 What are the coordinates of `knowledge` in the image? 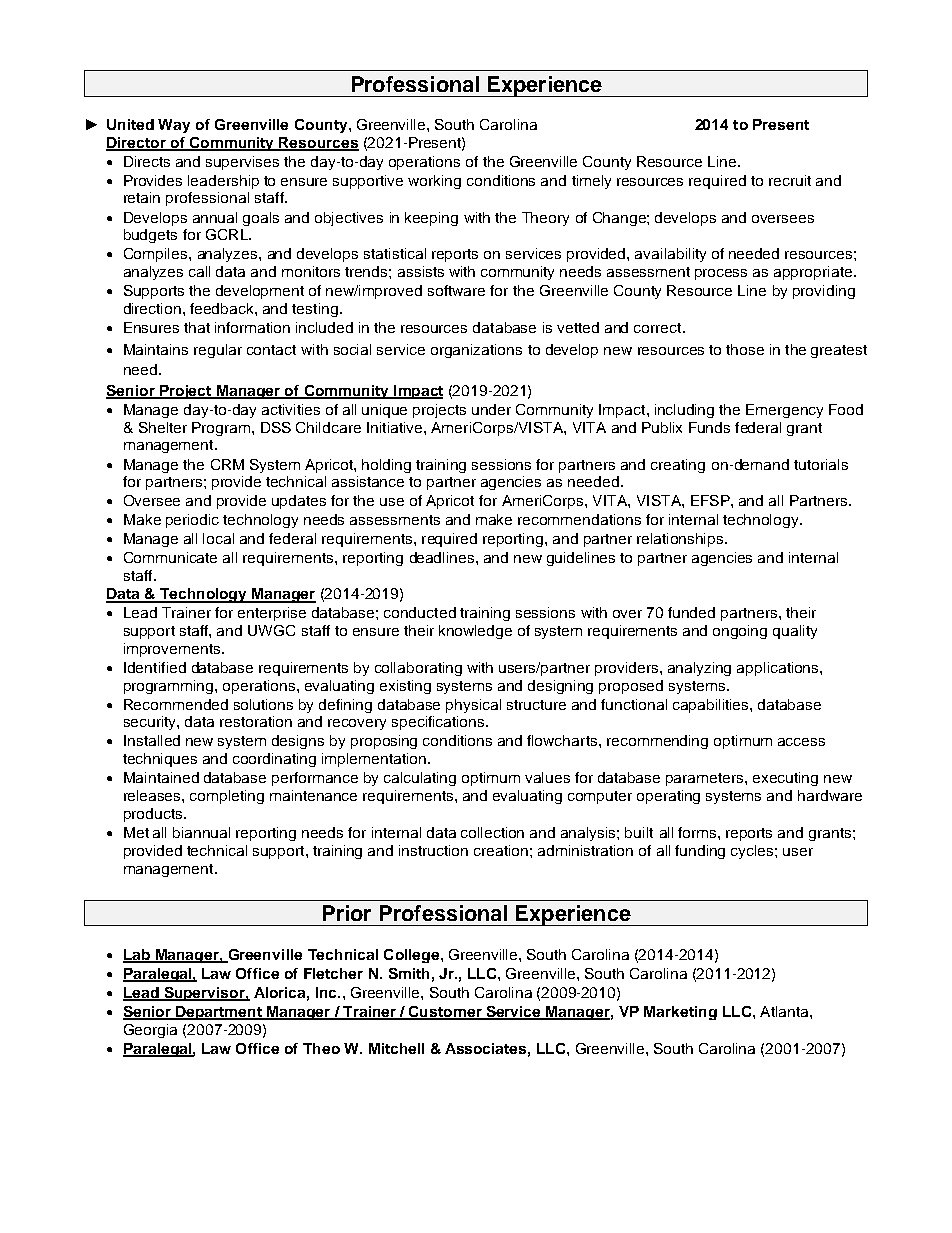 It's located at (475, 632).
